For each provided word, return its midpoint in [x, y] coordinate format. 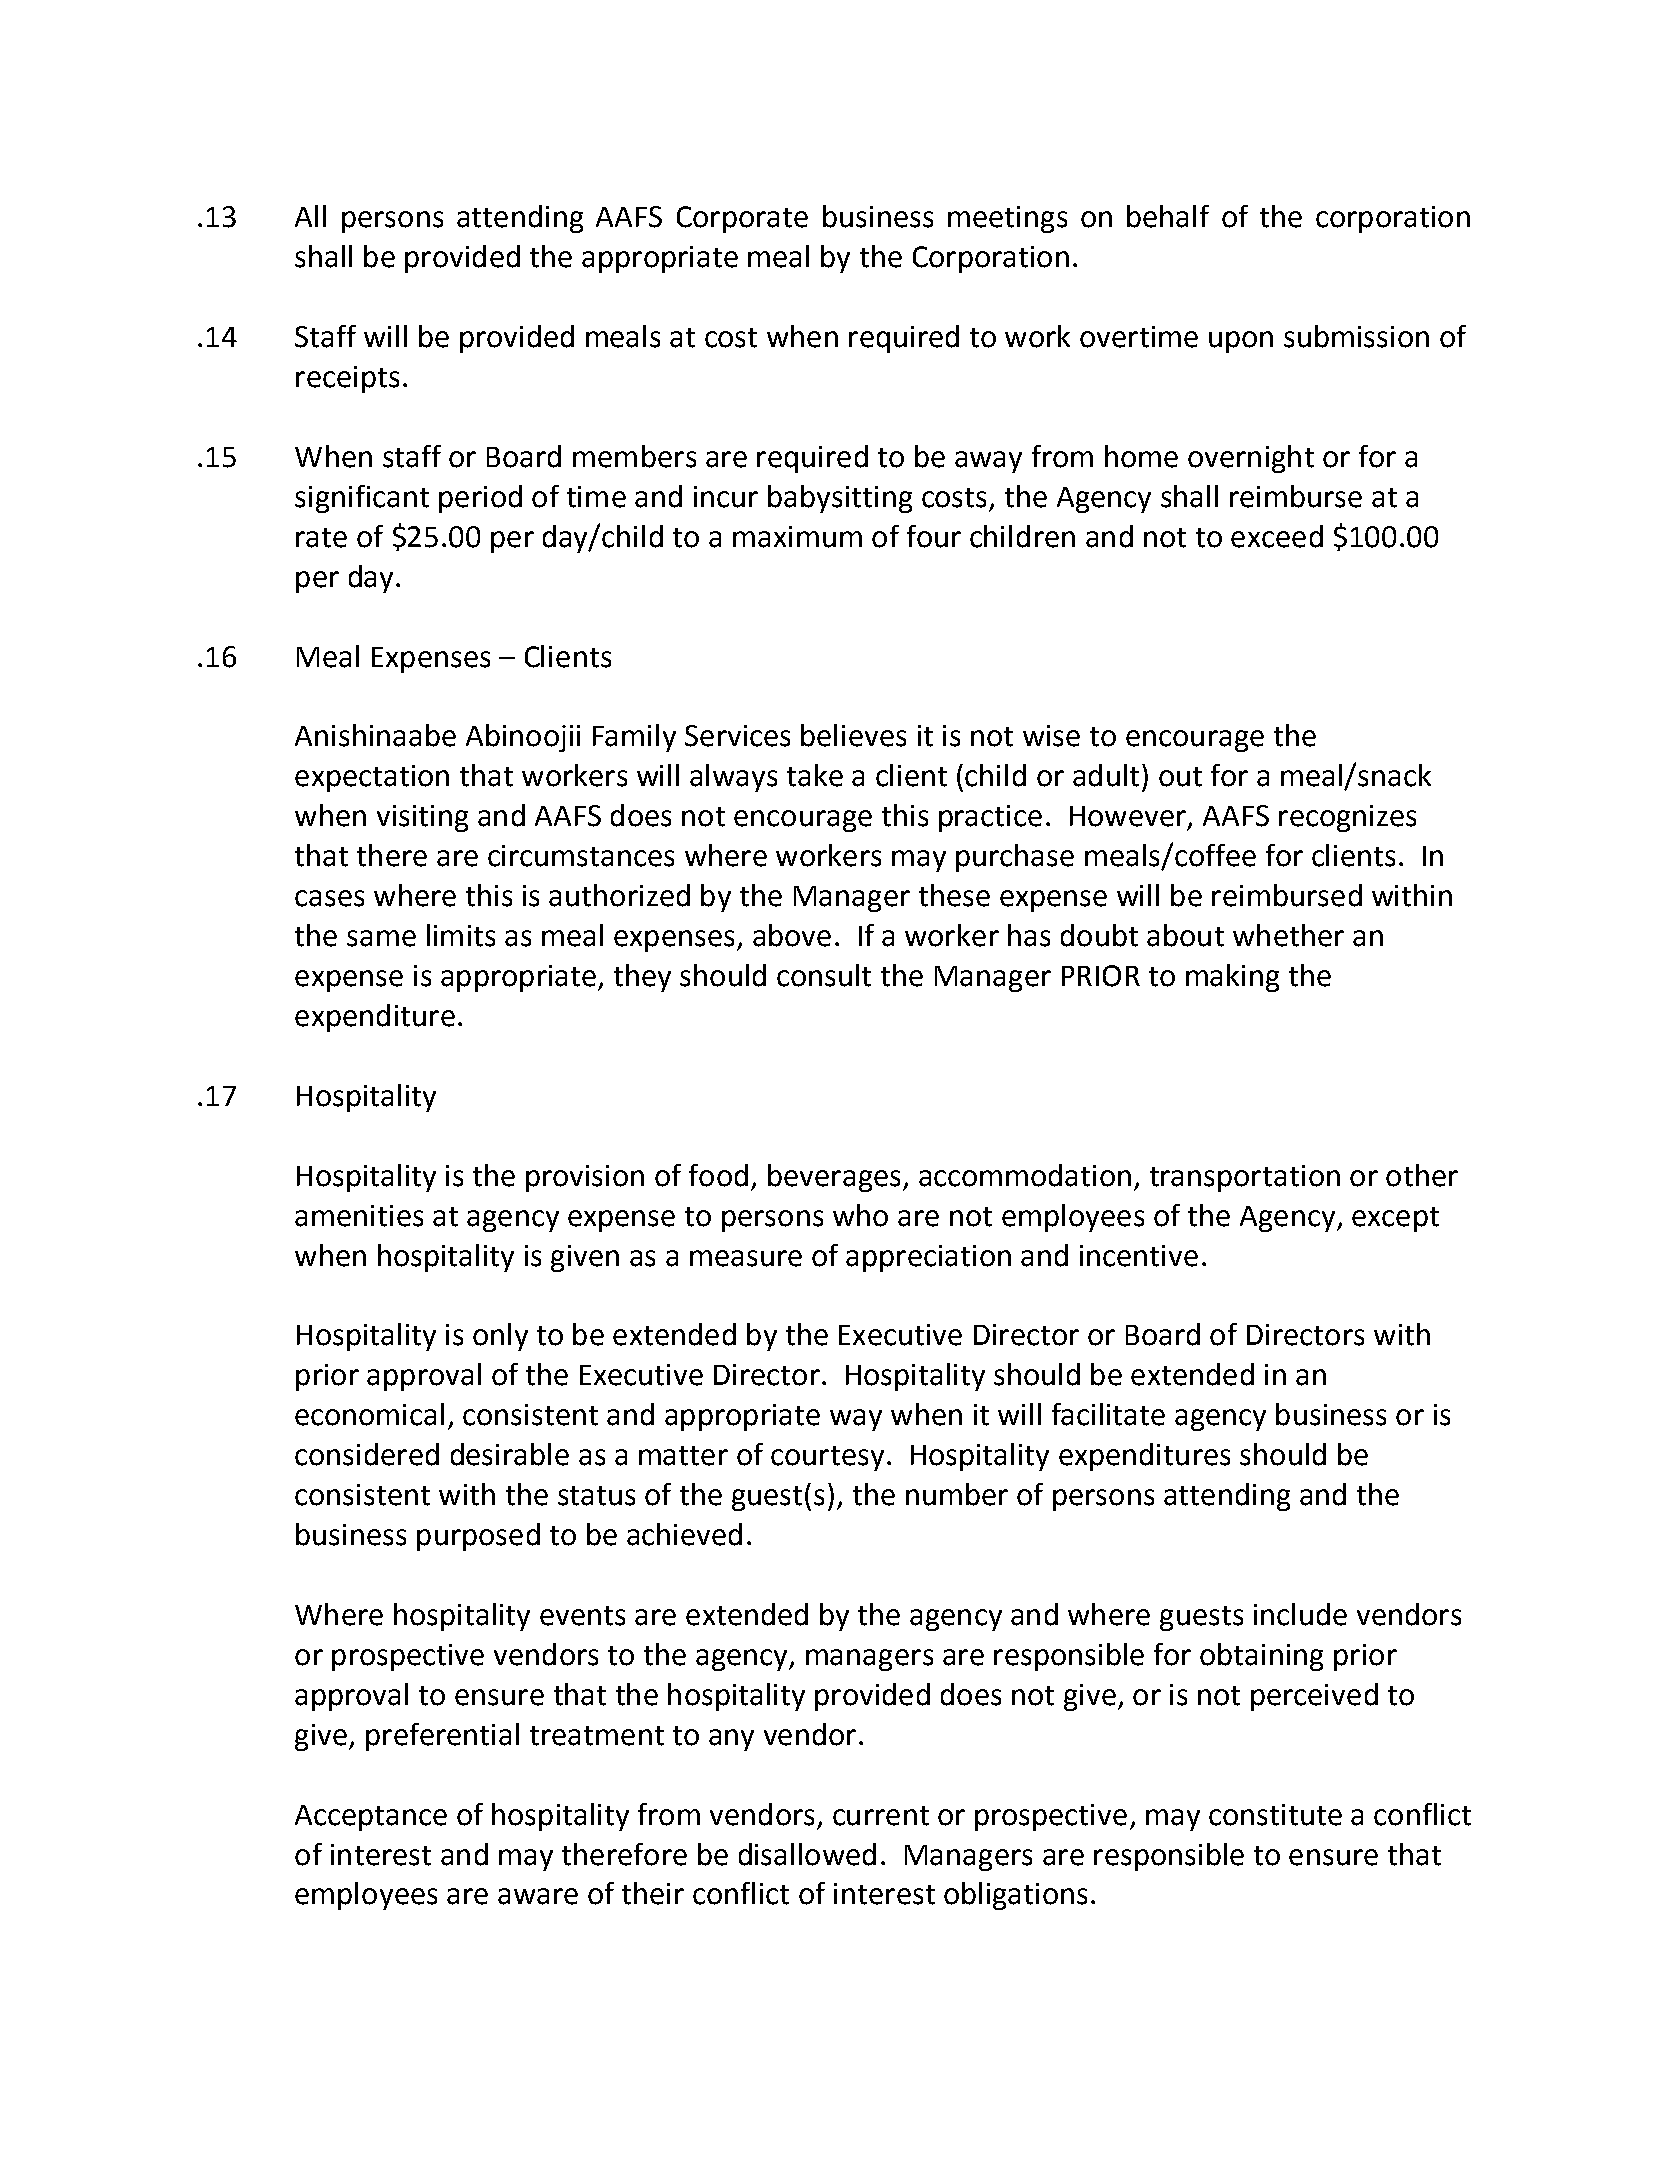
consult [824, 975]
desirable [510, 1454]
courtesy [827, 1458]
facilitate [1108, 1414]
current [881, 1816]
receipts [347, 379]
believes [853, 735]
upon [1241, 342]
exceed [1277, 536]
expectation [372, 778]
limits [461, 935]
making [1232, 978]
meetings [1007, 219]
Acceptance [371, 1818]
